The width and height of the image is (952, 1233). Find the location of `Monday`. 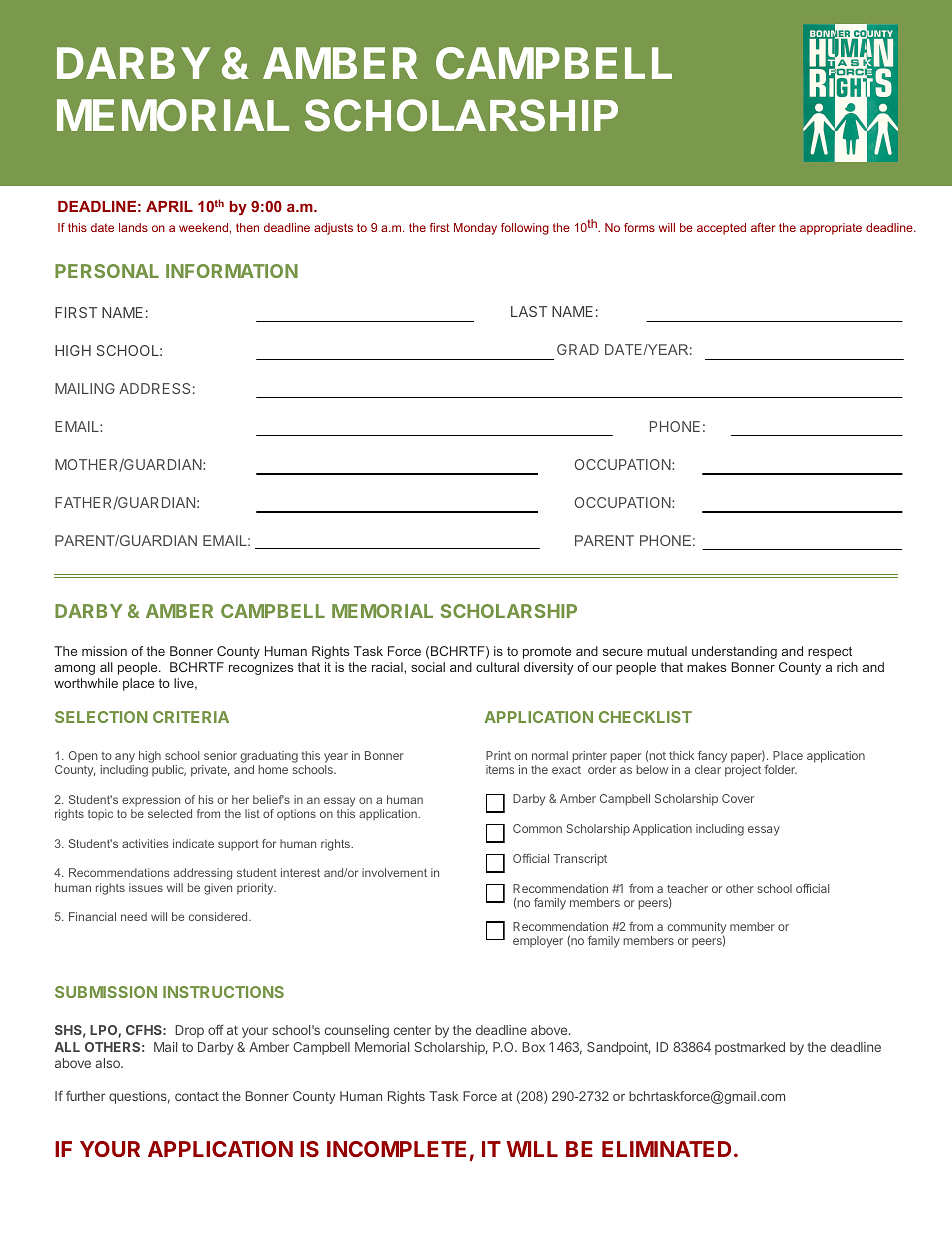

Monday is located at coordinates (475, 229).
